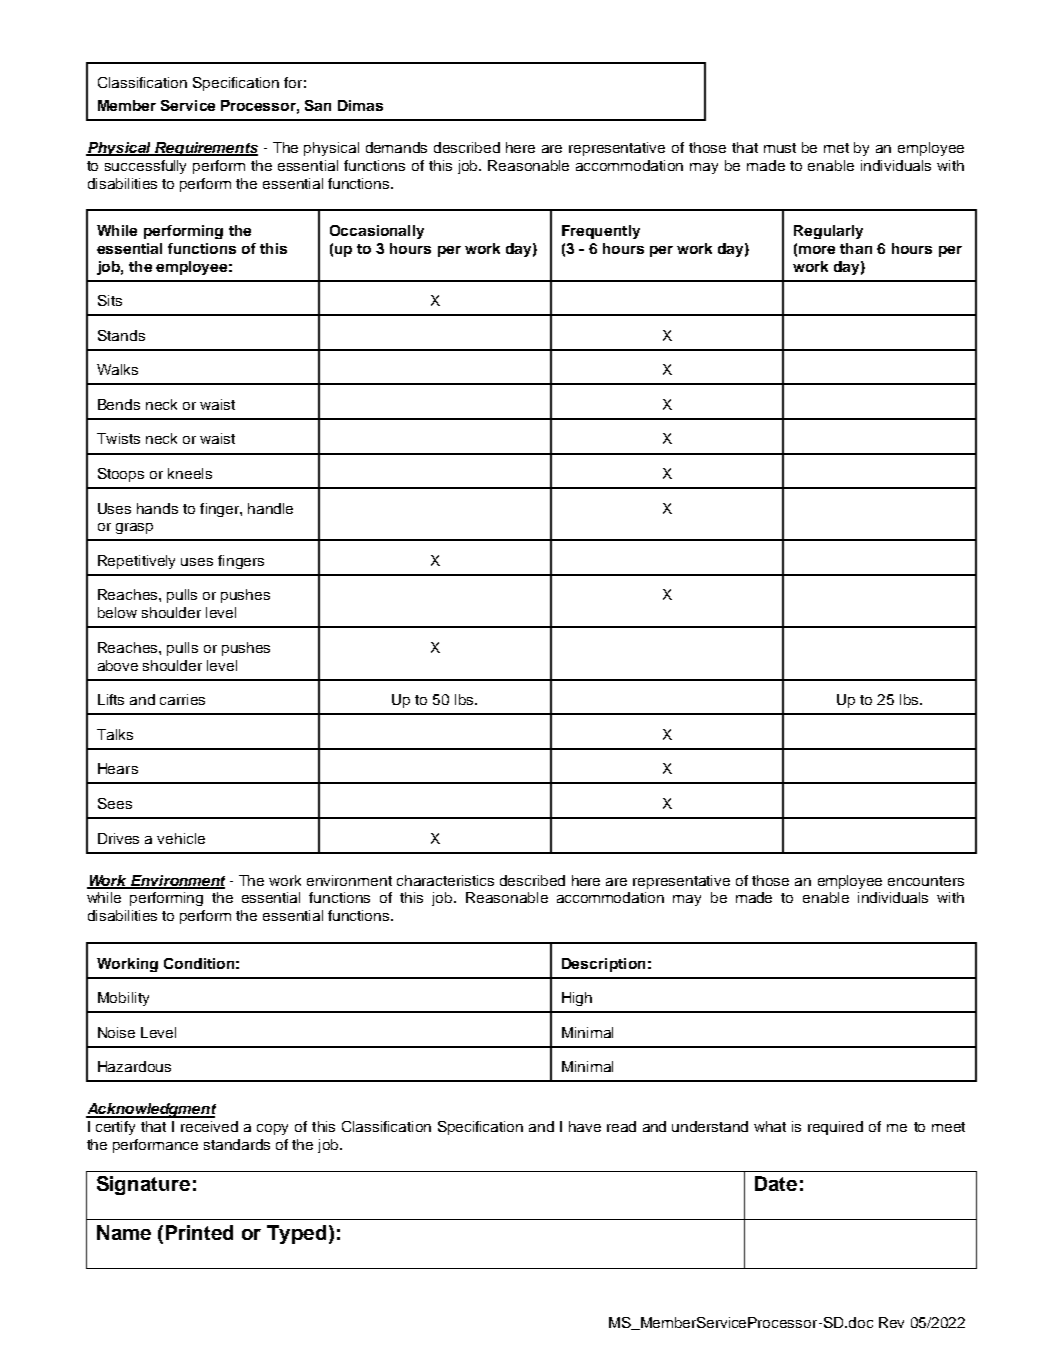 This image has width=1052, height=1362. What do you see at coordinates (396, 147) in the image?
I see `demands` at bounding box center [396, 147].
